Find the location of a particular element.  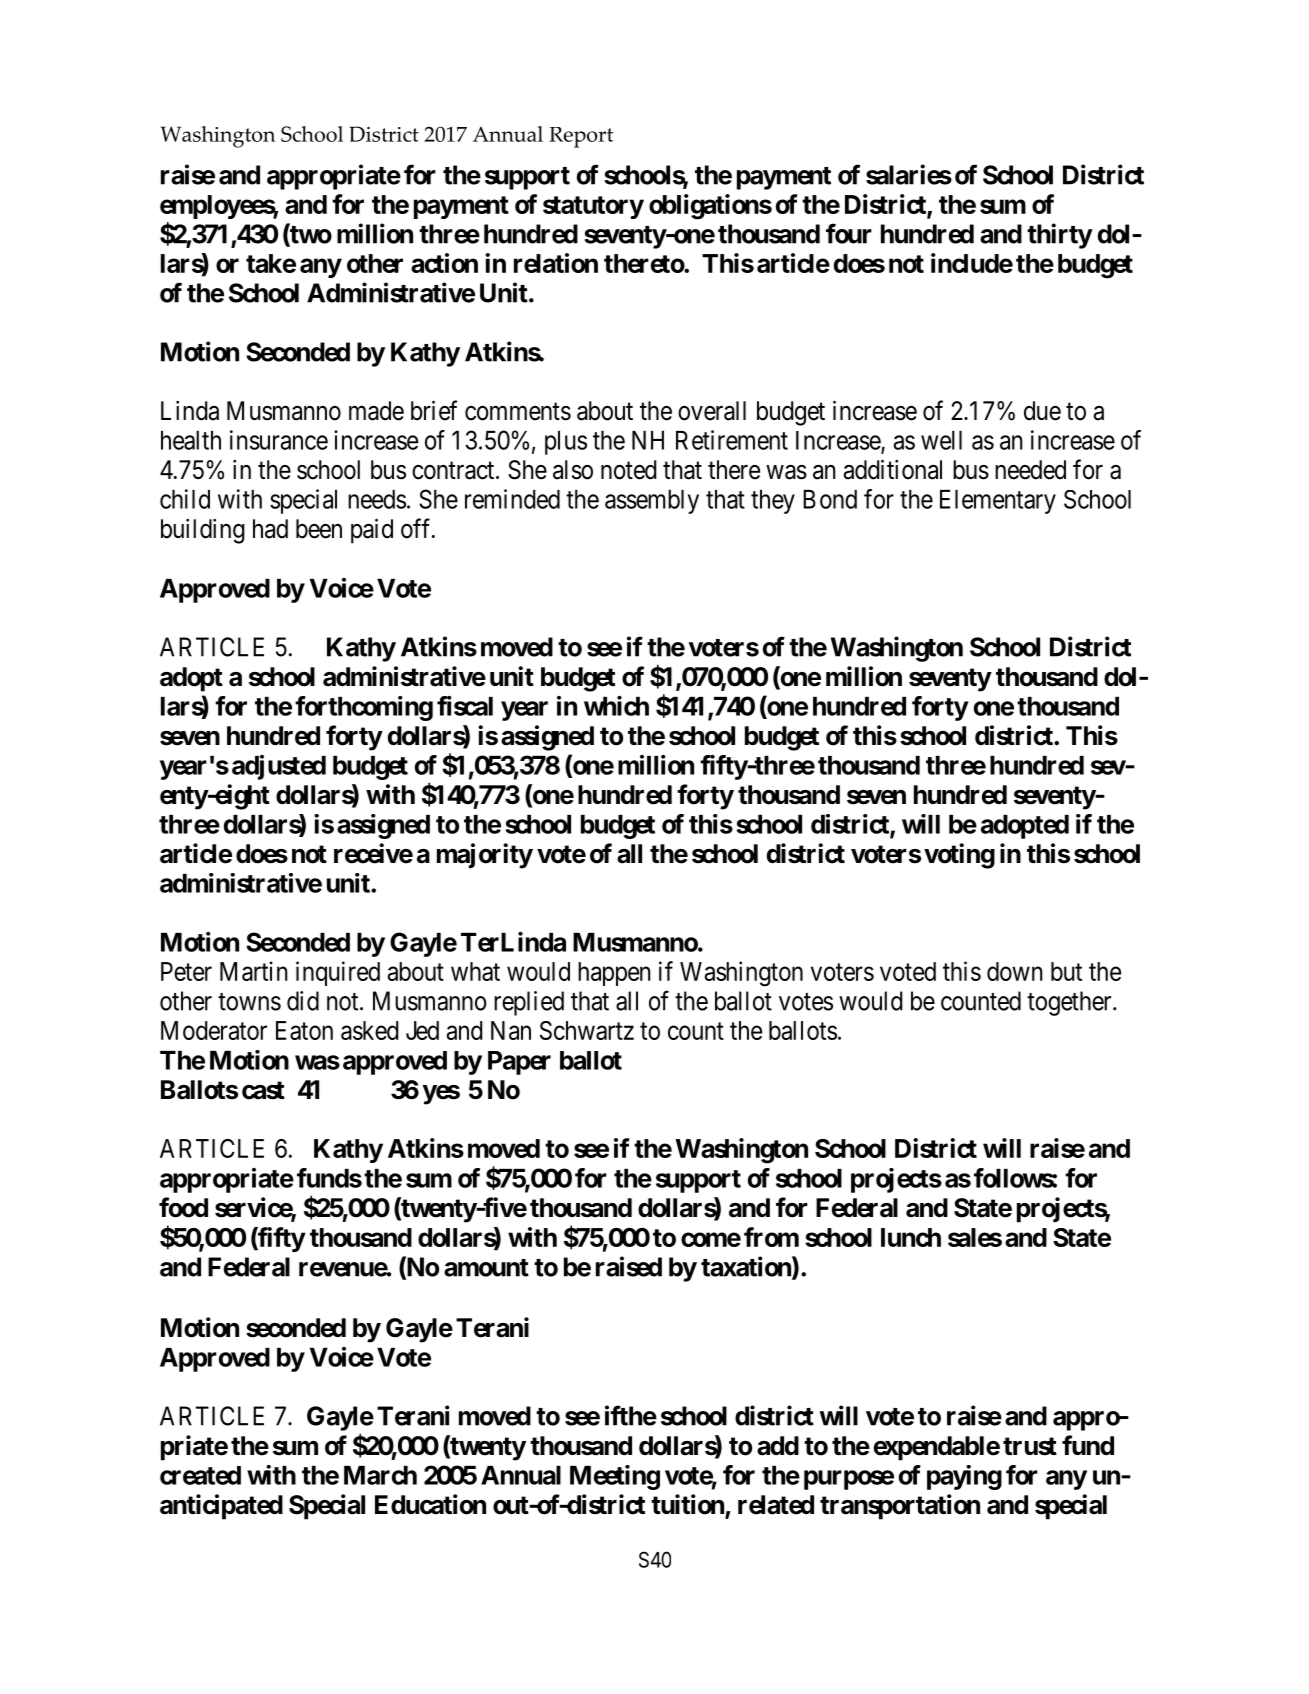

statutory is located at coordinates (593, 207).
